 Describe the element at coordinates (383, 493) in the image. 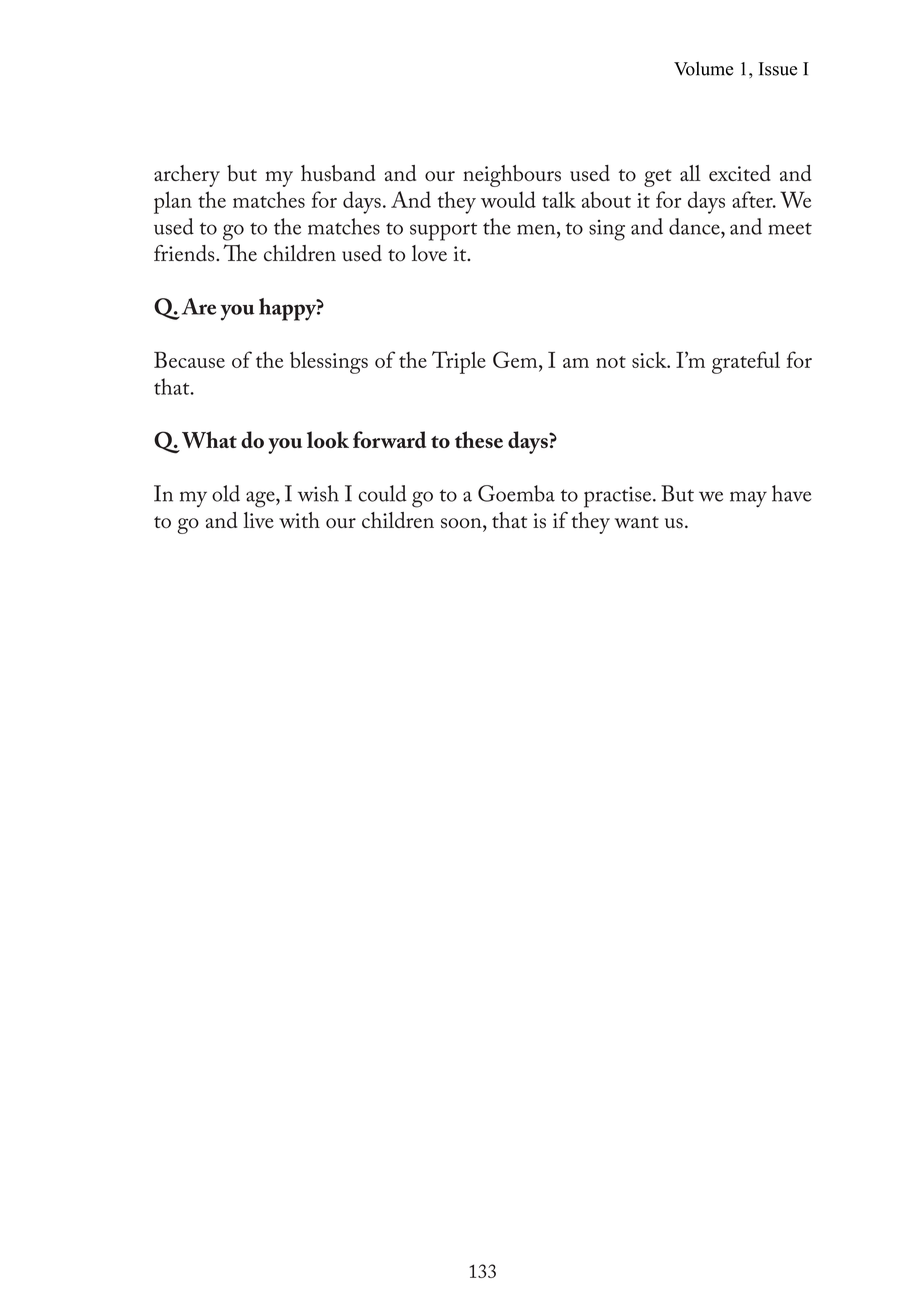

I see `could` at that location.
